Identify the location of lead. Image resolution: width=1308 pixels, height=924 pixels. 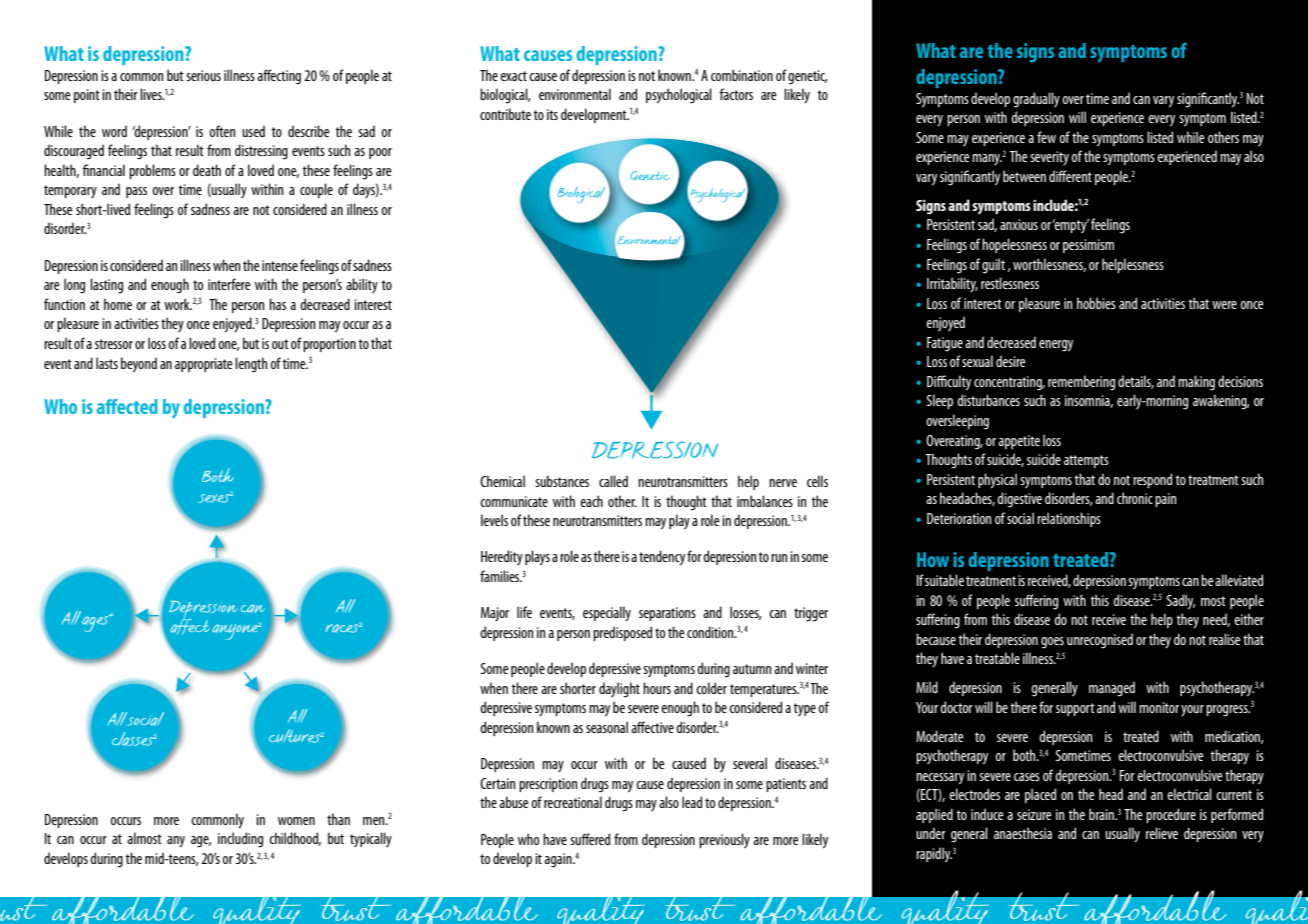
(692, 802).
